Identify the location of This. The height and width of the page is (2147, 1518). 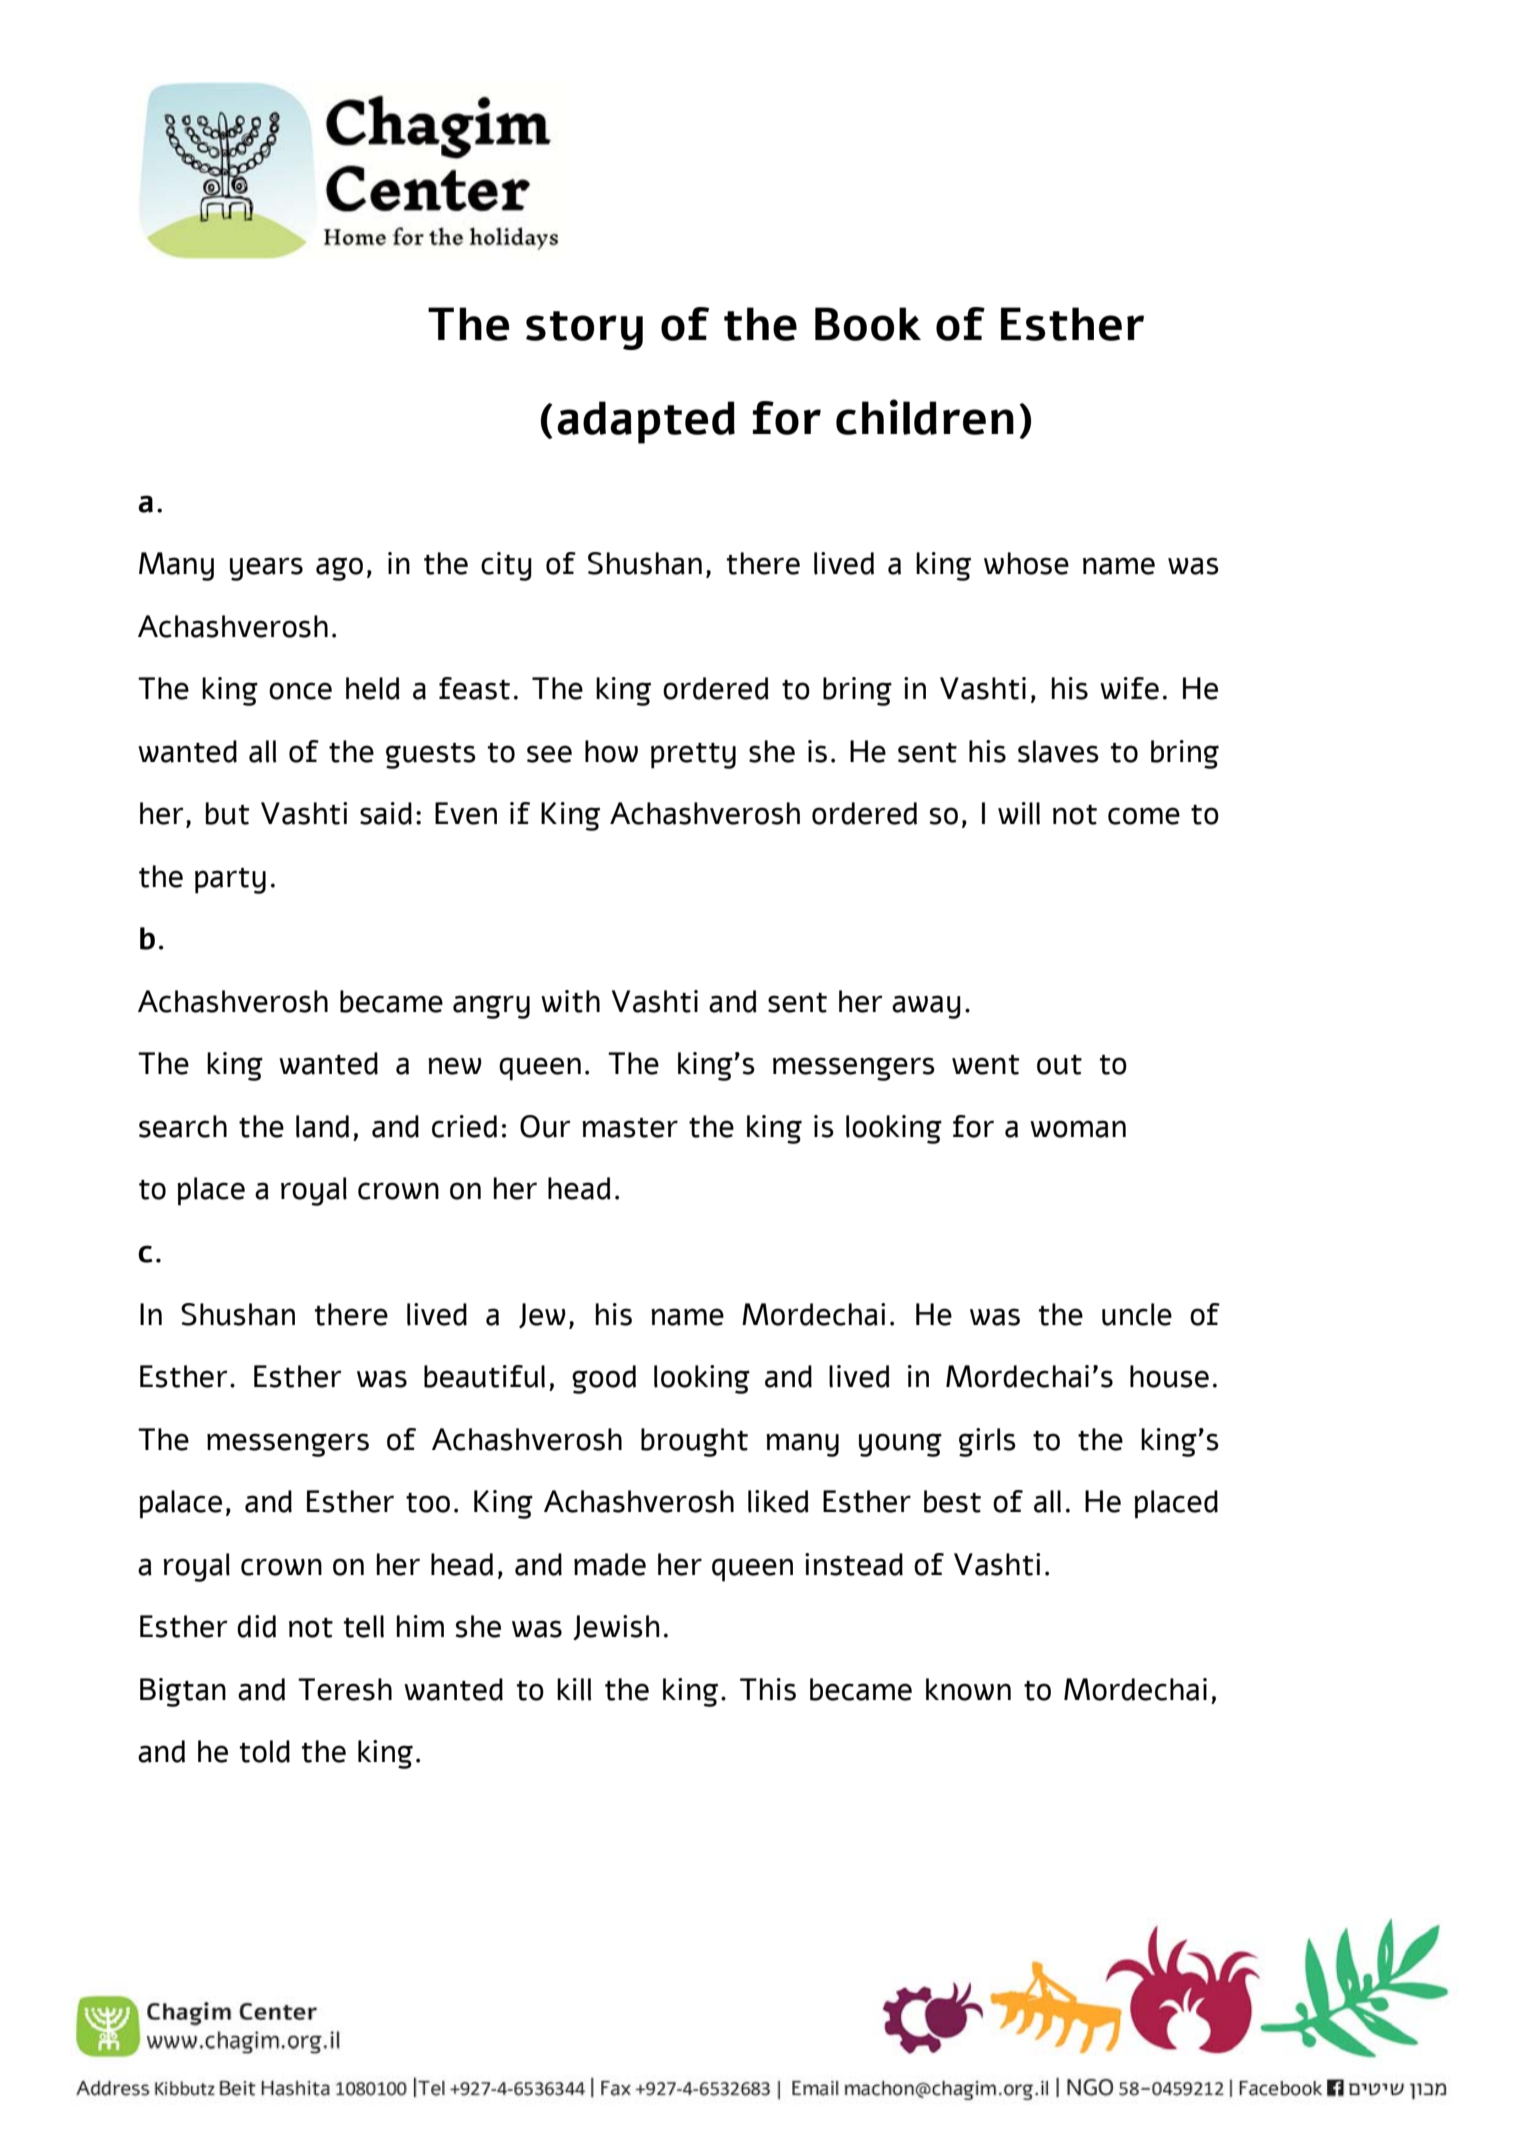
(768, 1689).
